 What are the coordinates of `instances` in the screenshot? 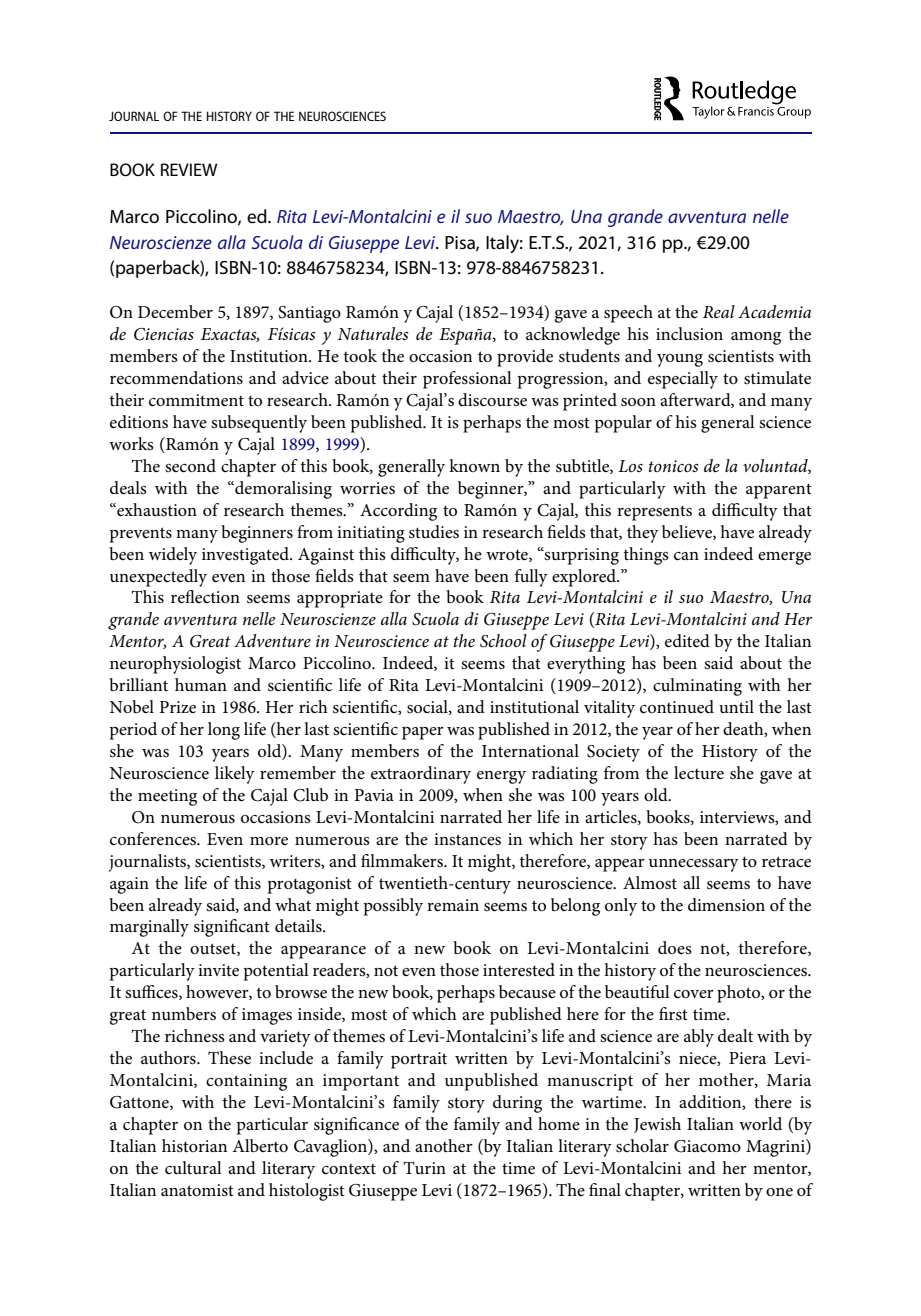 It's located at (467, 839).
